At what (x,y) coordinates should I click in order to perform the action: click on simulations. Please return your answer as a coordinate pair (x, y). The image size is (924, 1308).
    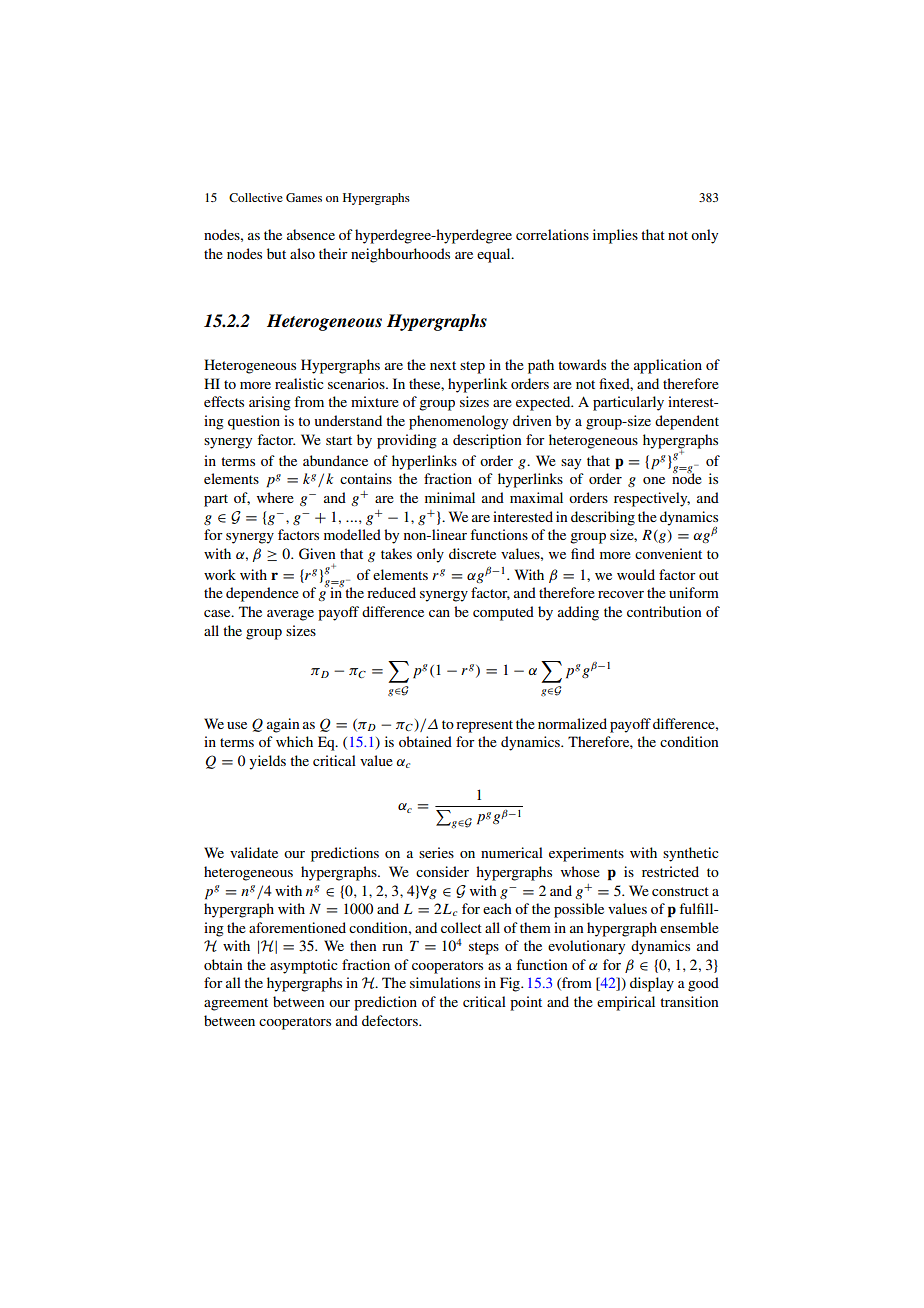
    Looking at the image, I should click on (445, 982).
